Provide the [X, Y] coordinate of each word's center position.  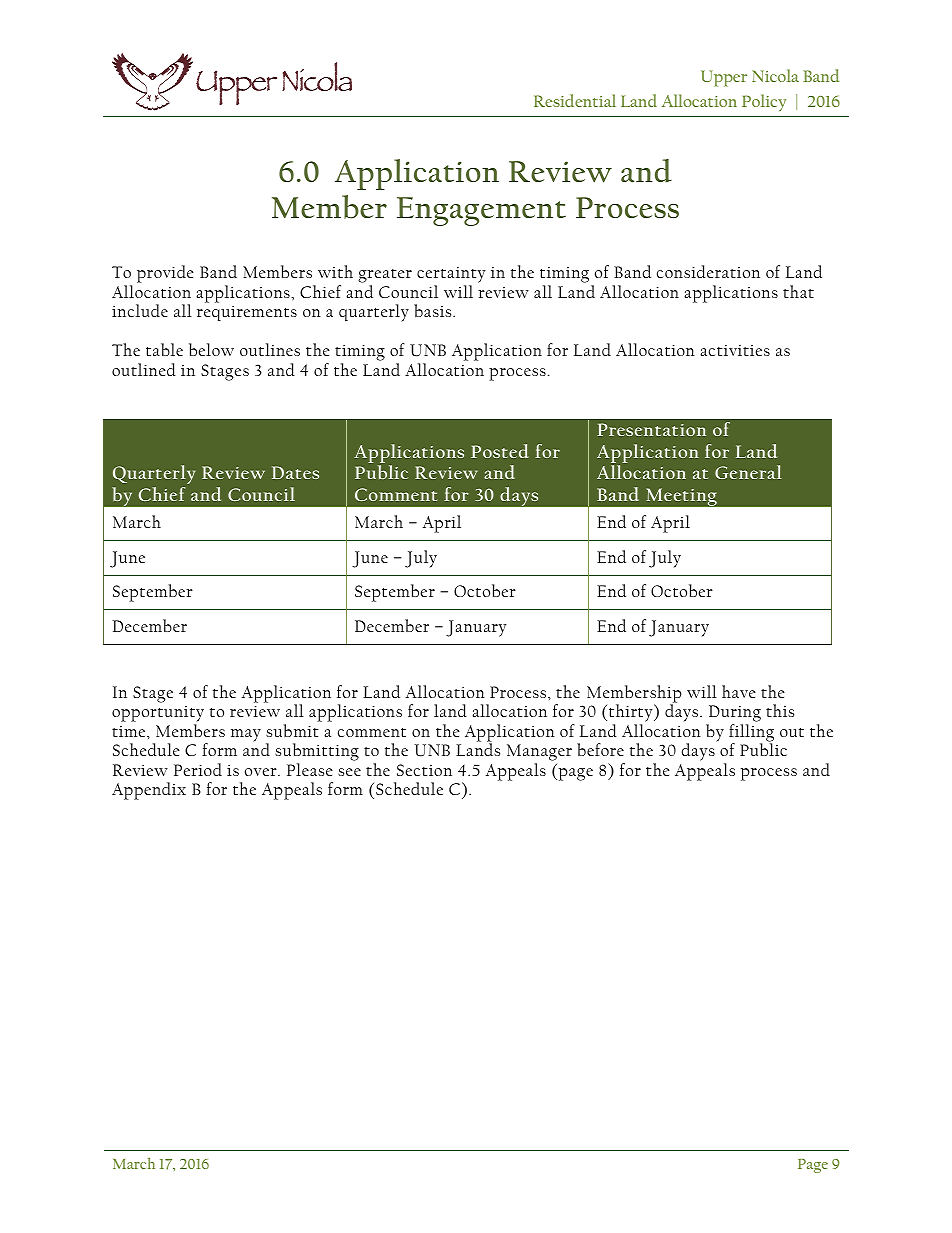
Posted [500, 451]
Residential [575, 100]
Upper [724, 78]
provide [165, 274]
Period [198, 769]
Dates [295, 472]
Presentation [651, 429]
